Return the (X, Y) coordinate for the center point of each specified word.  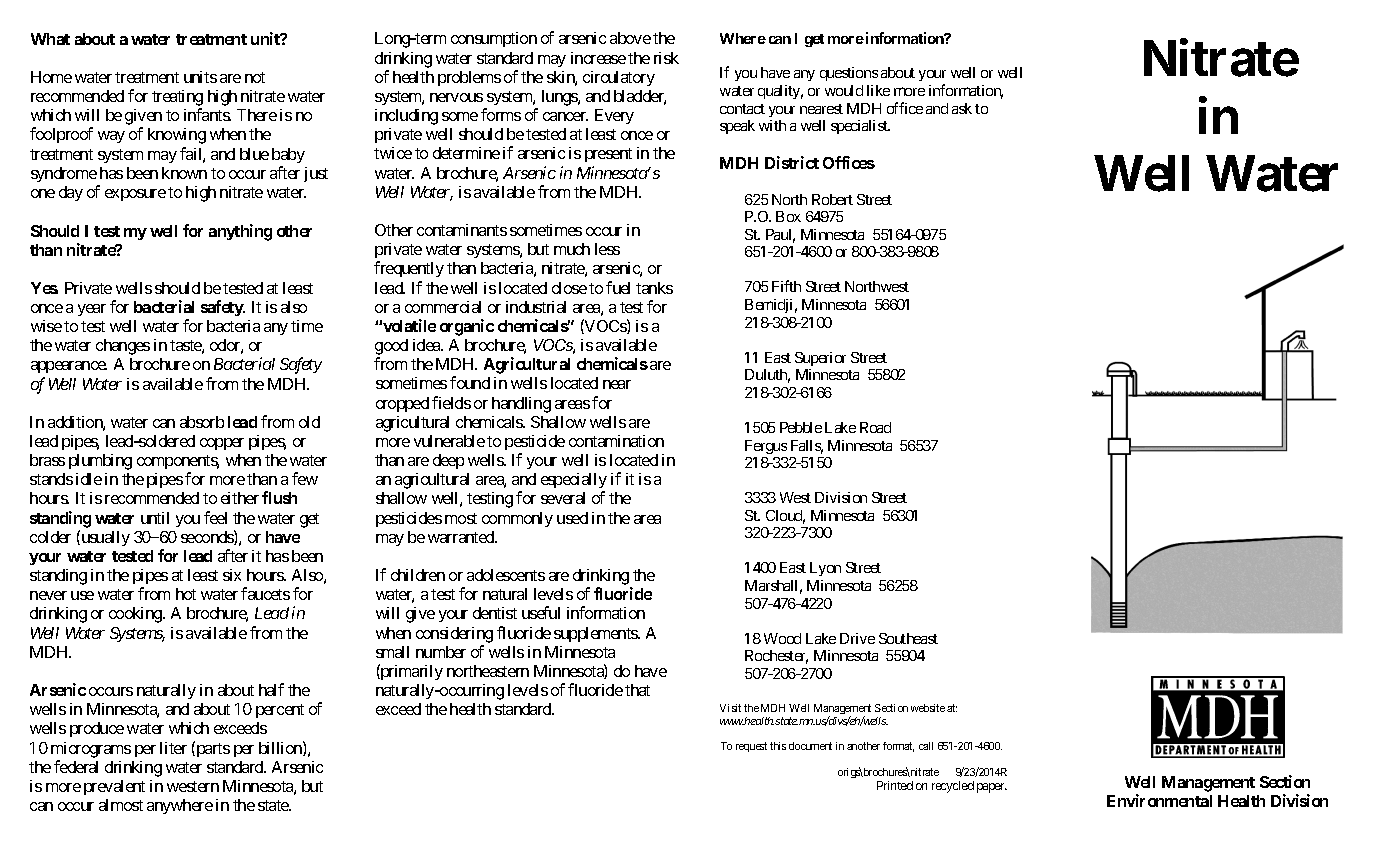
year (92, 310)
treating (177, 99)
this (778, 746)
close (569, 288)
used (572, 518)
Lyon (825, 569)
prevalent (114, 787)
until (155, 518)
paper (992, 788)
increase (598, 58)
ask (962, 108)
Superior (820, 359)
